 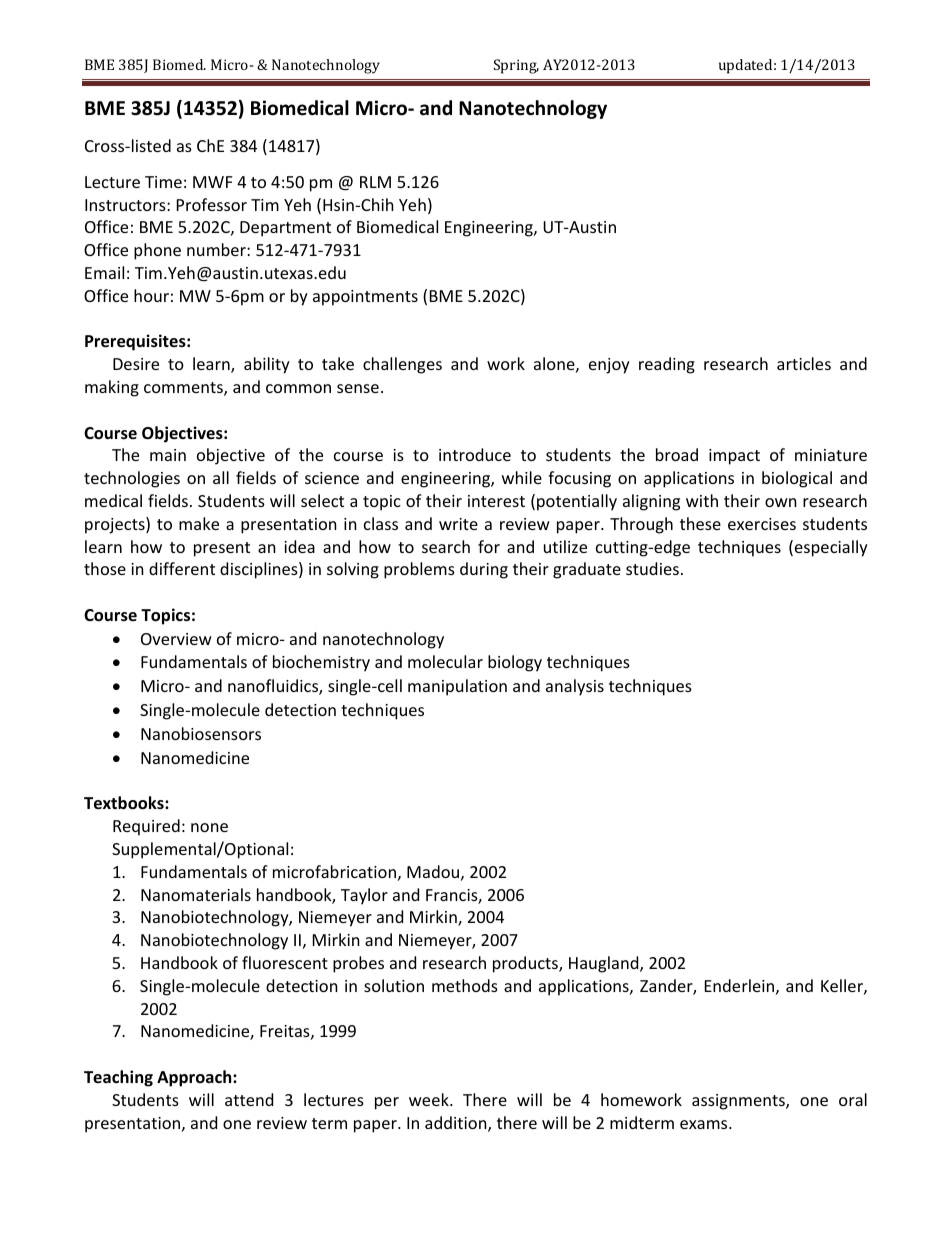 I want to click on assignments, so click(x=739, y=1102).
